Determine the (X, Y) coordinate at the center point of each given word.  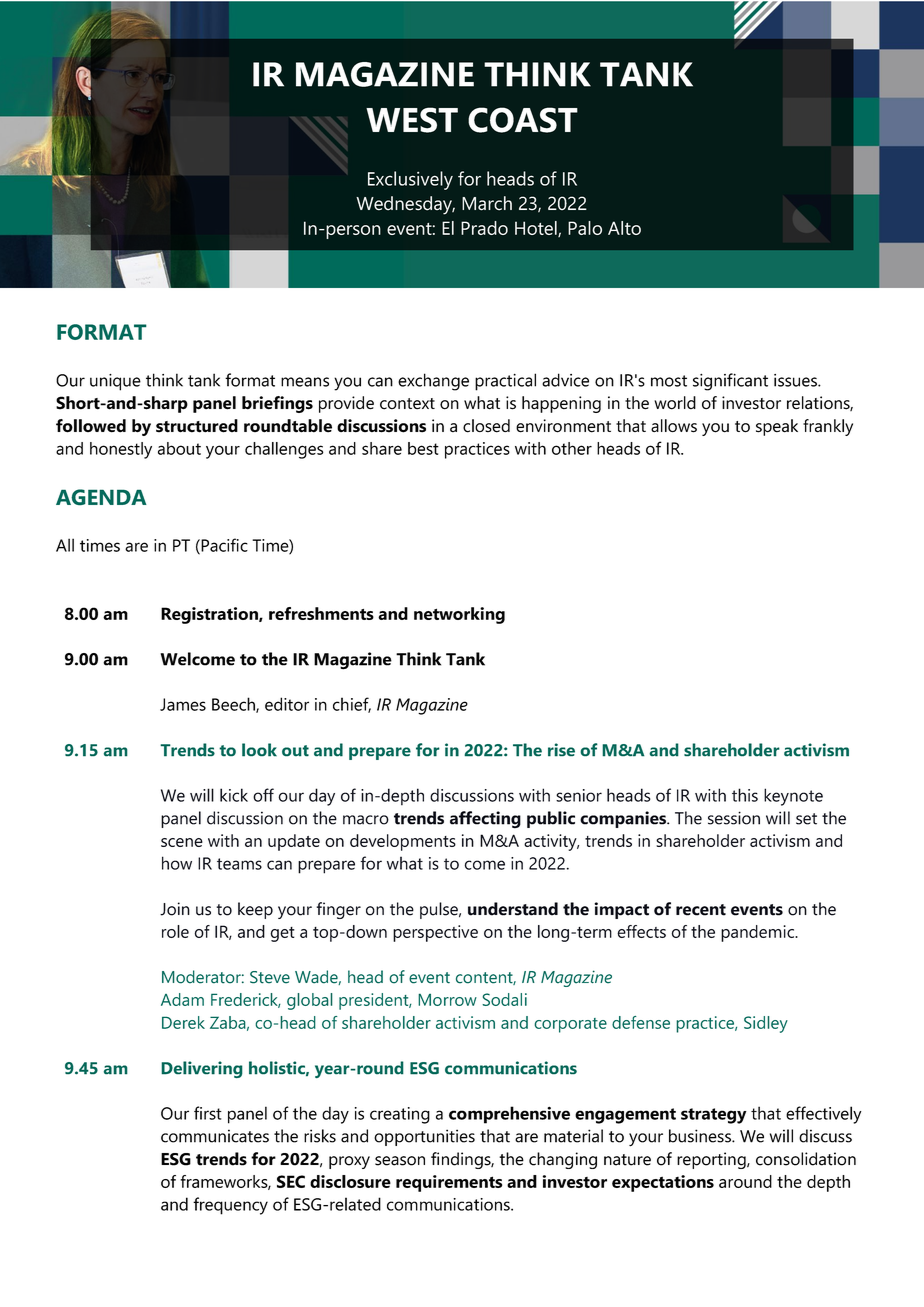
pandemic (759, 933)
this (745, 795)
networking (459, 615)
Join (175, 909)
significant (730, 382)
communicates (215, 1136)
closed (486, 426)
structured (197, 426)
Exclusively (410, 180)
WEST (412, 120)
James (183, 704)
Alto (624, 228)
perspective (435, 933)
